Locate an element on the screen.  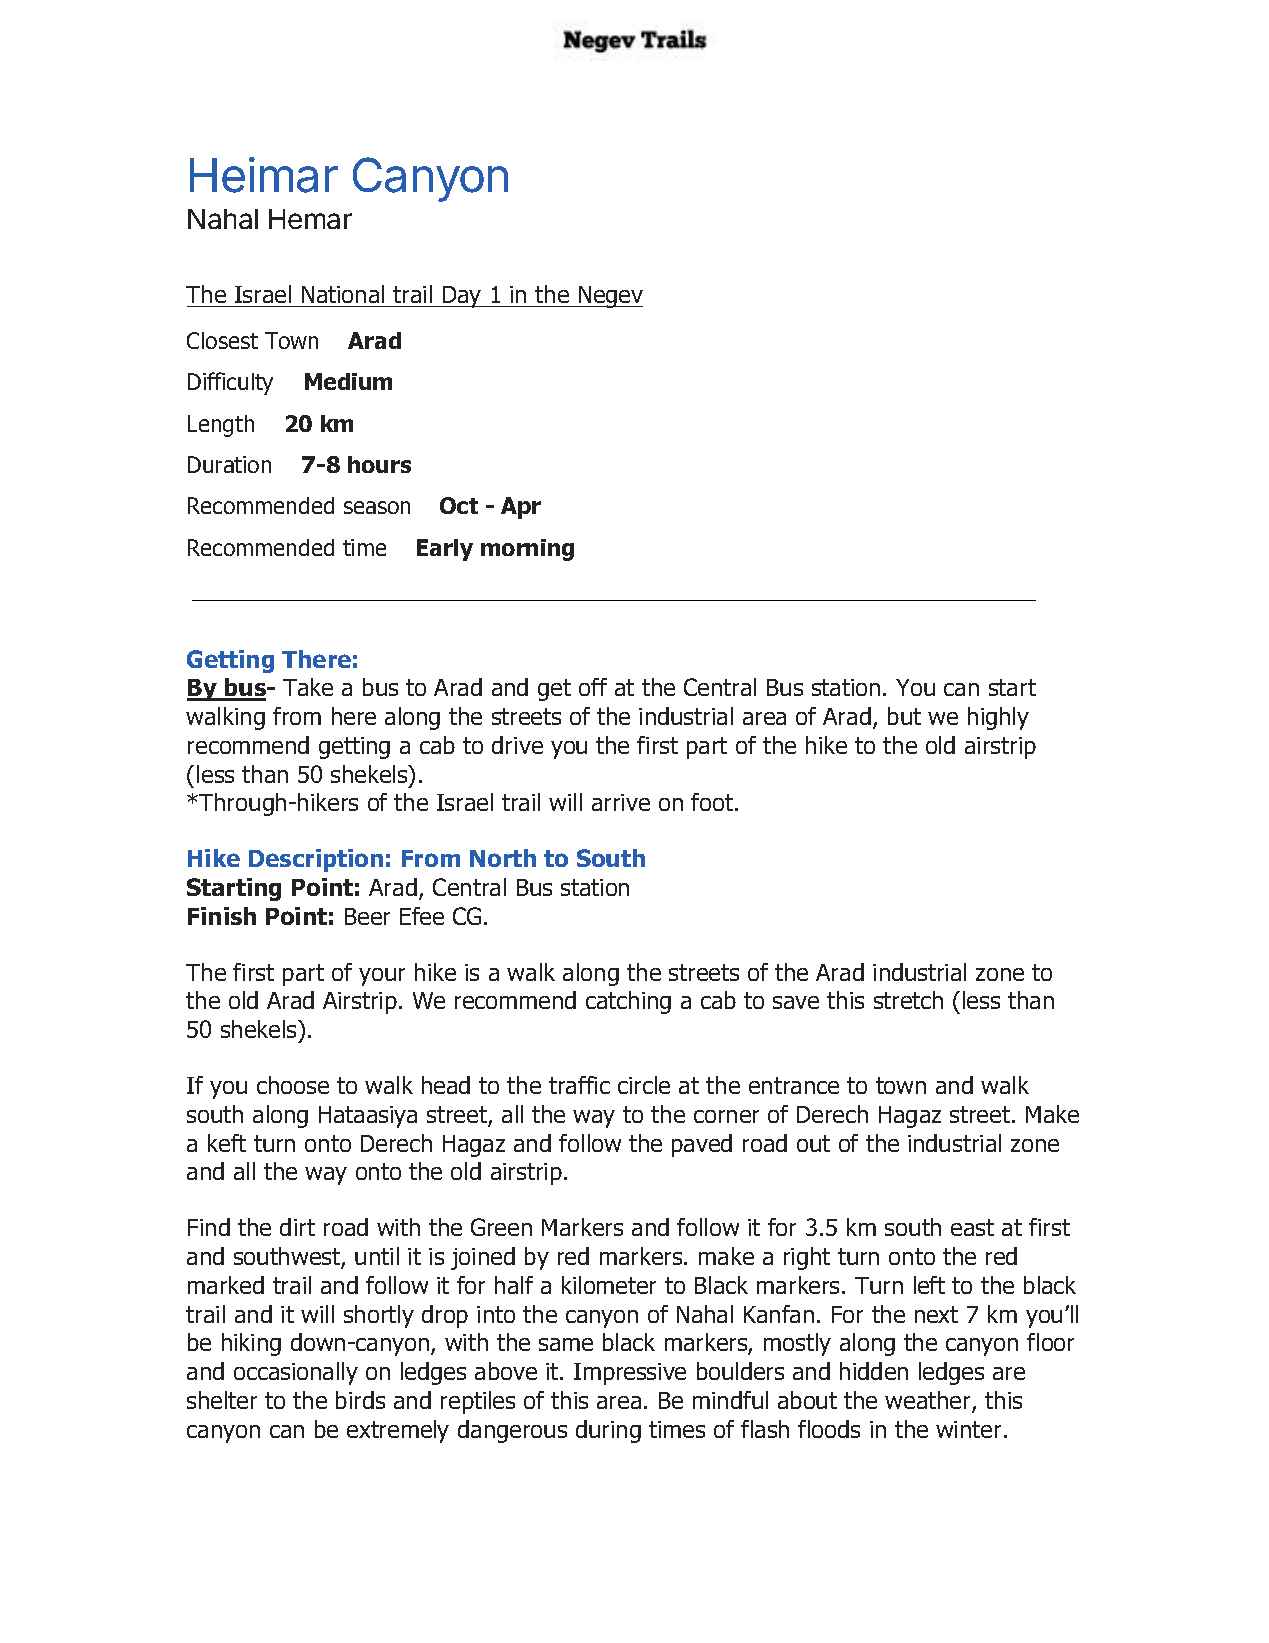
occasionally is located at coordinates (296, 1373).
